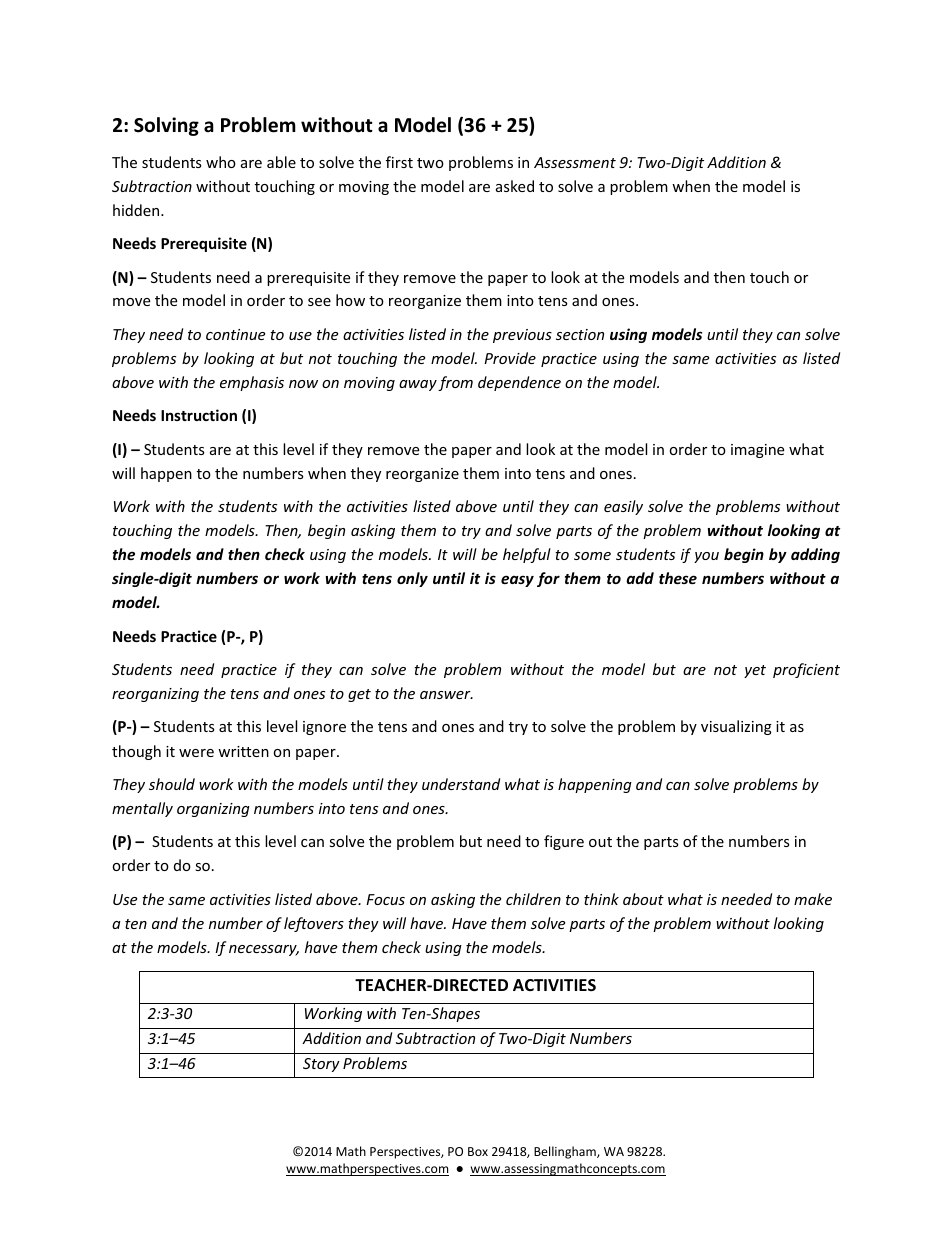 The image size is (952, 1233). Describe the element at coordinates (533, 899) in the document. I see `children` at that location.
